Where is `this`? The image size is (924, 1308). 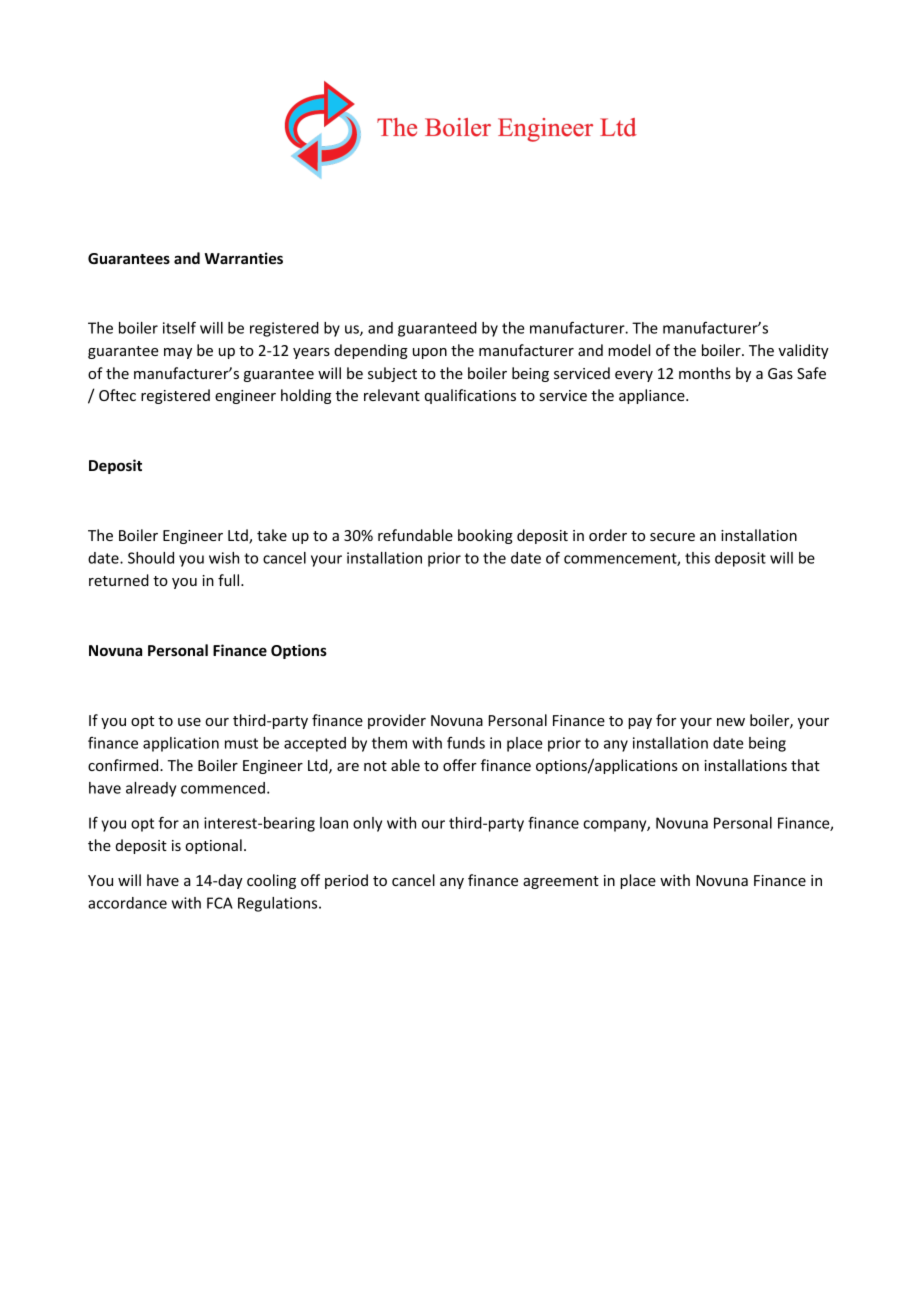 this is located at coordinates (697, 558).
